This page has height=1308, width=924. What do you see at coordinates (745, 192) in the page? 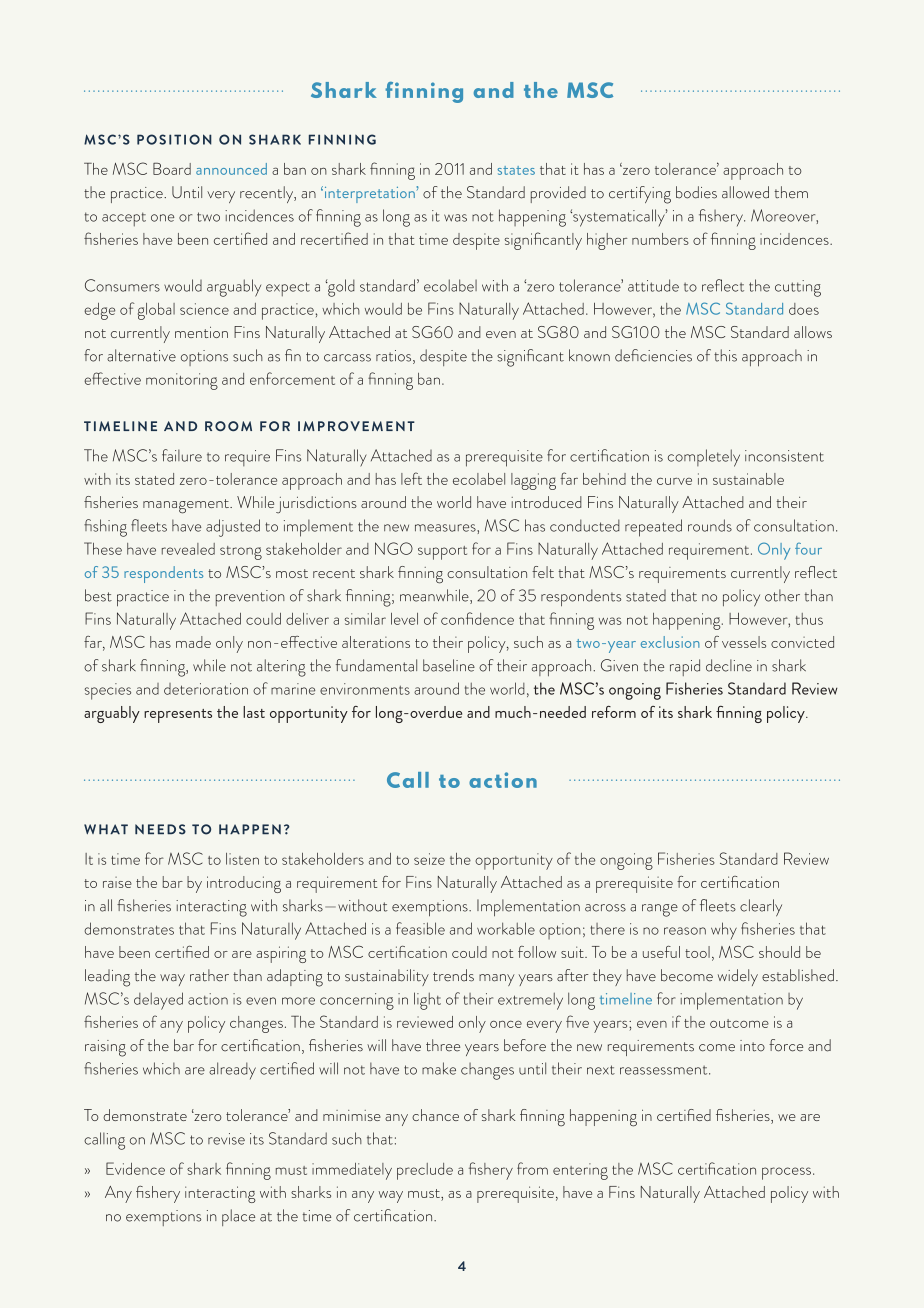
I see `allowed` at bounding box center [745, 192].
